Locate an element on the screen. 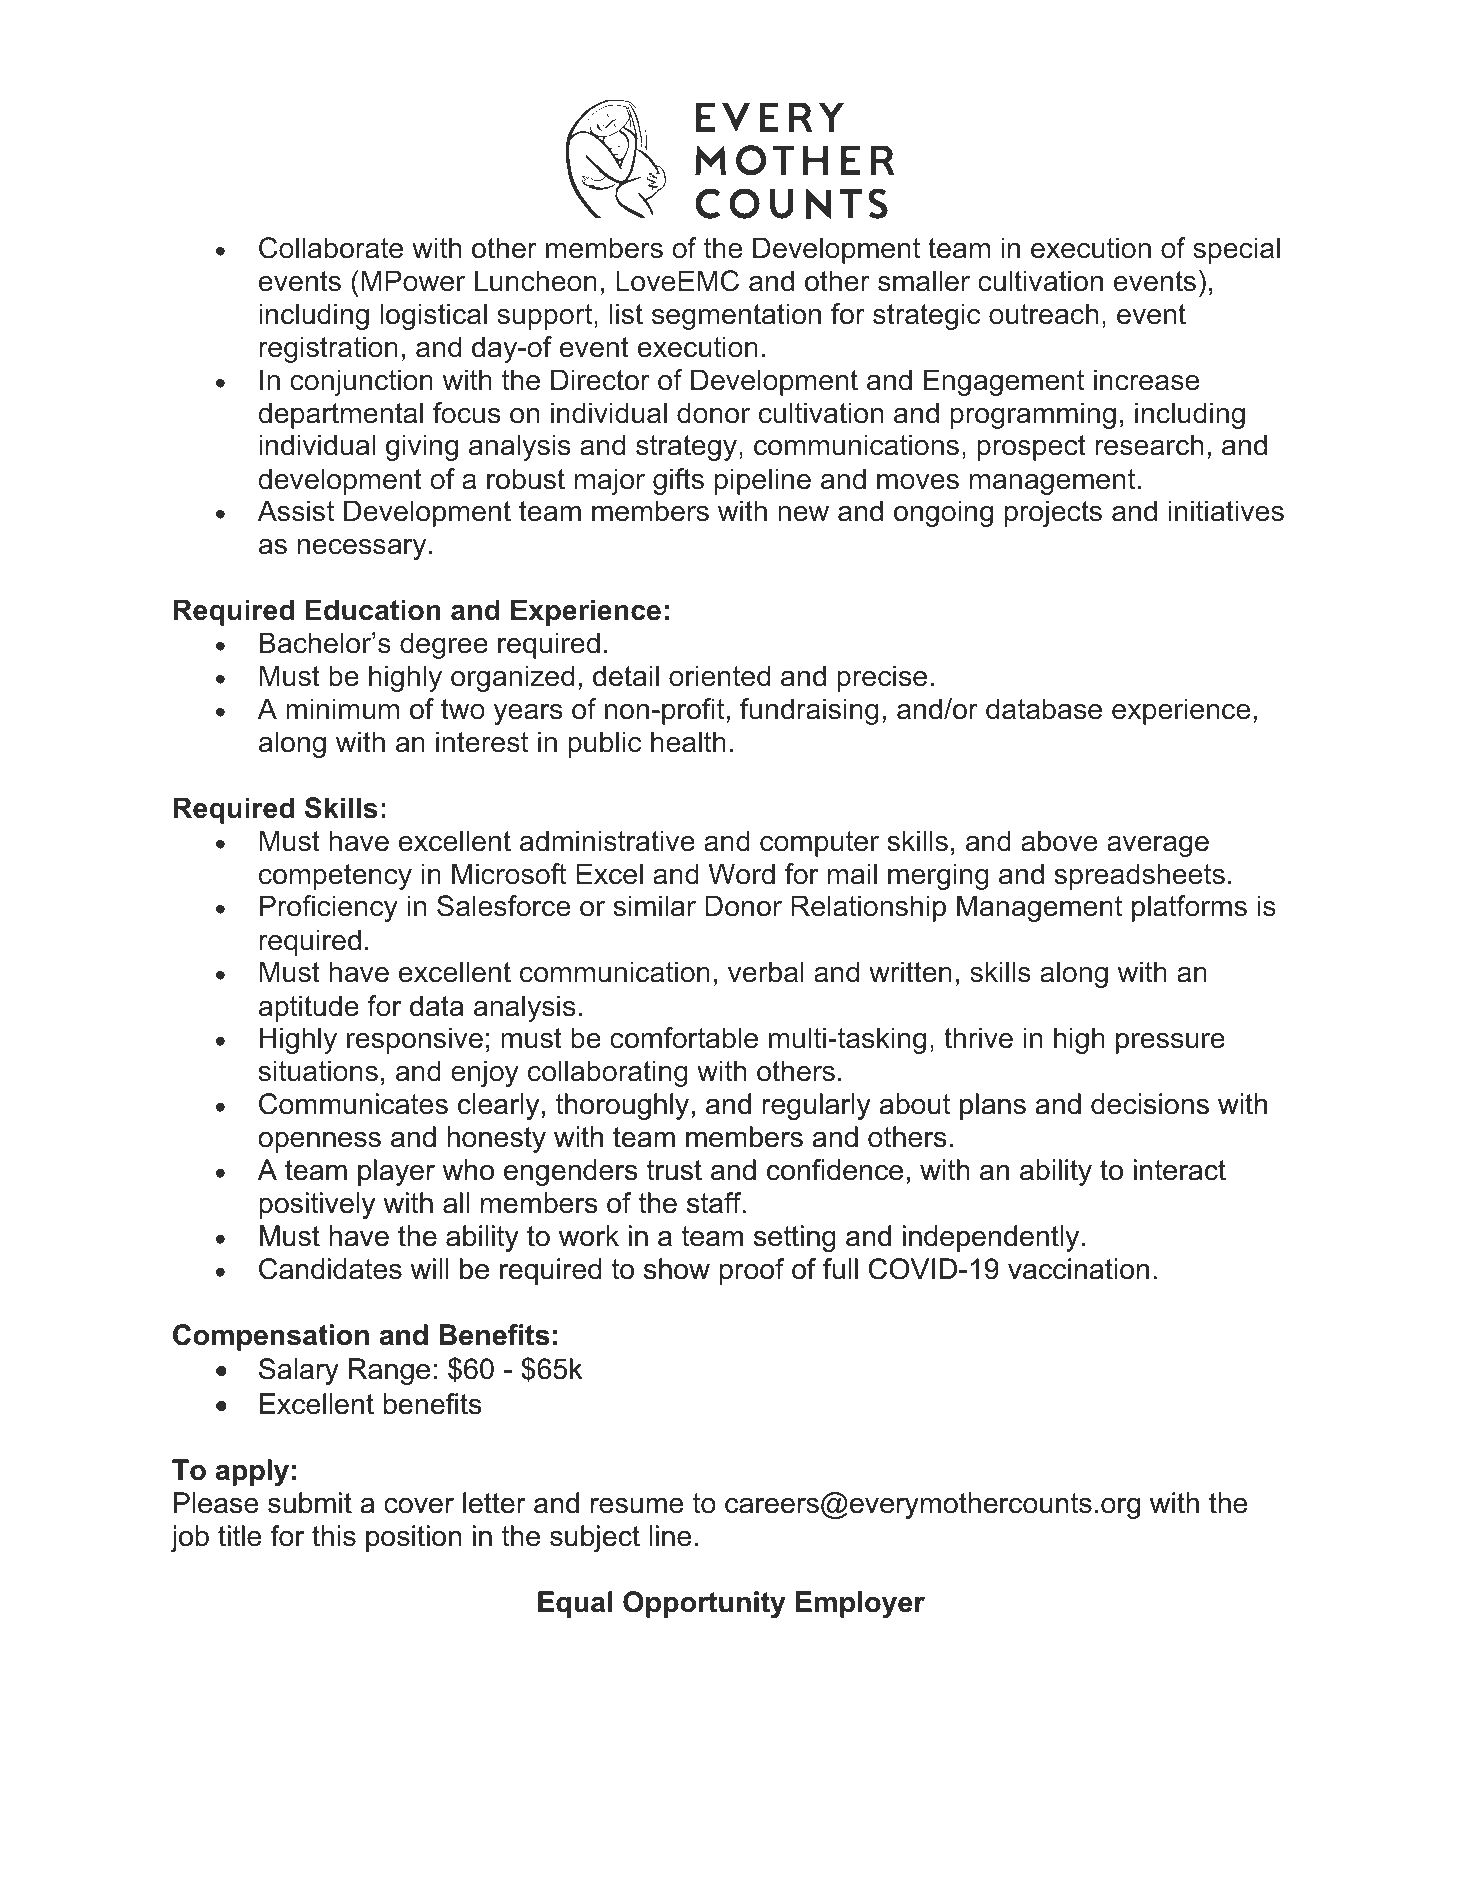 Image resolution: width=1461 pixels, height=1890 pixels. health is located at coordinates (688, 742).
